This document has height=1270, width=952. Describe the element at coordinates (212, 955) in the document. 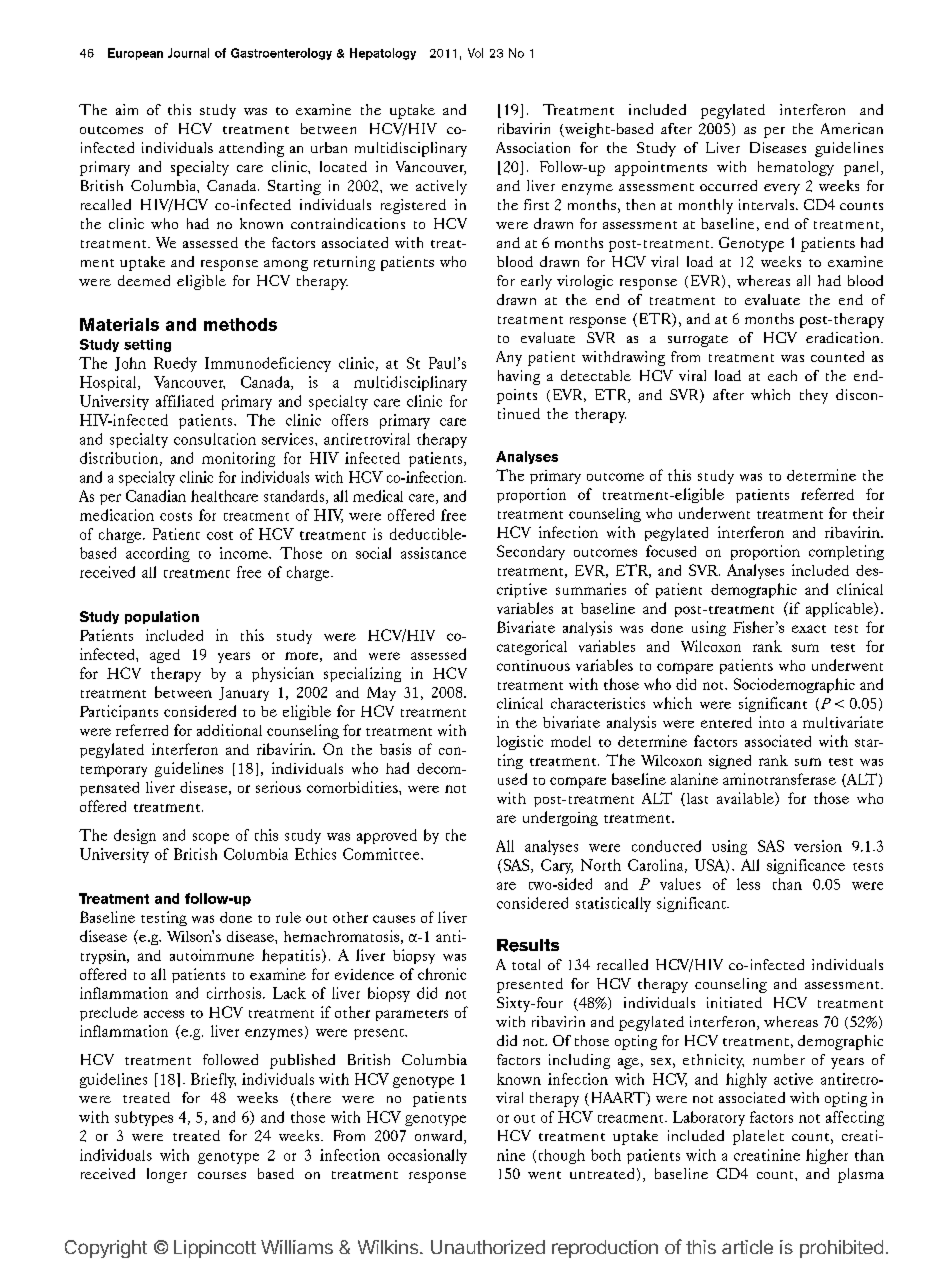

I see `autoimmune` at that location.
